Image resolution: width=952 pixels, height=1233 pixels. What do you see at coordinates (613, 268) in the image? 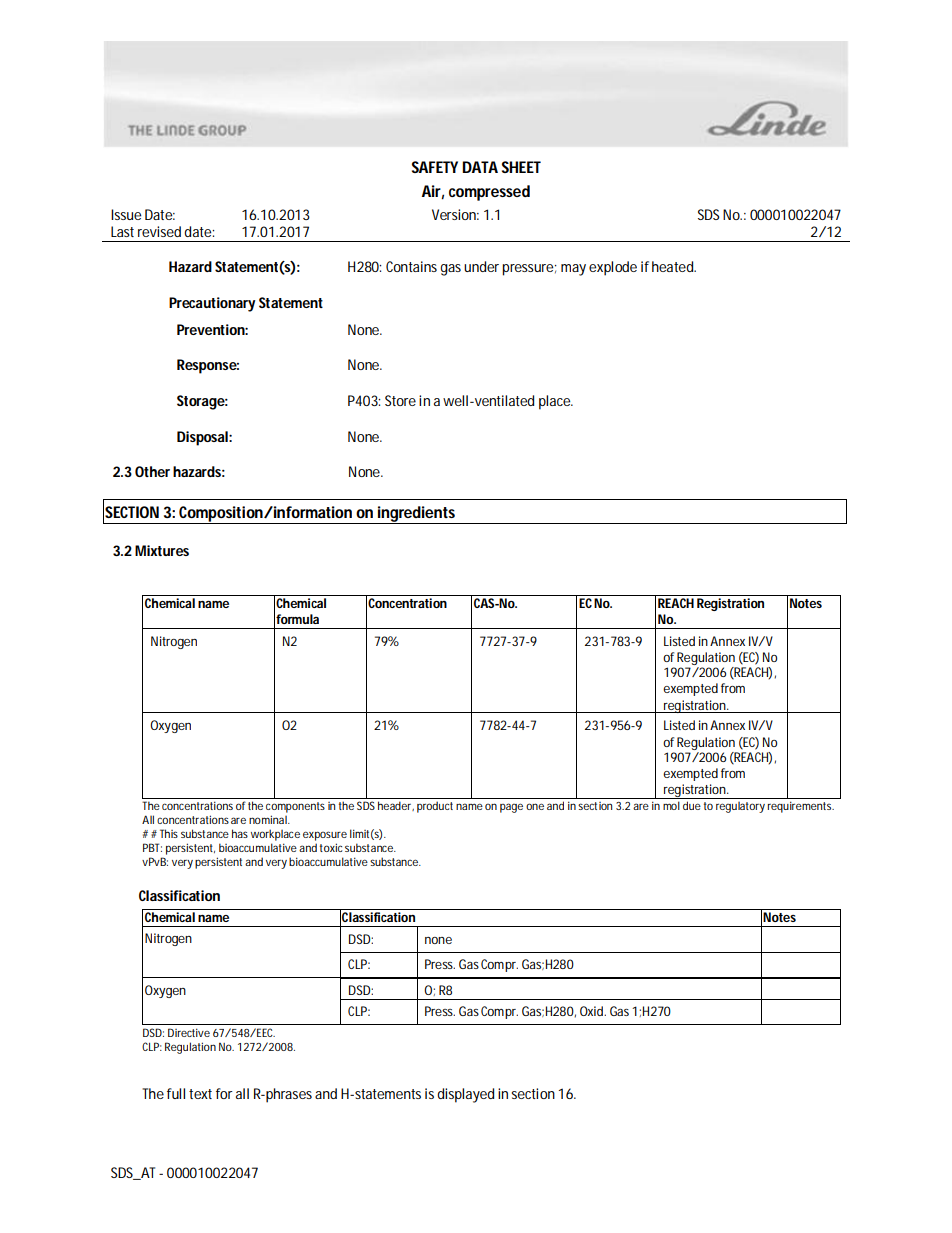
I see `explode` at bounding box center [613, 268].
